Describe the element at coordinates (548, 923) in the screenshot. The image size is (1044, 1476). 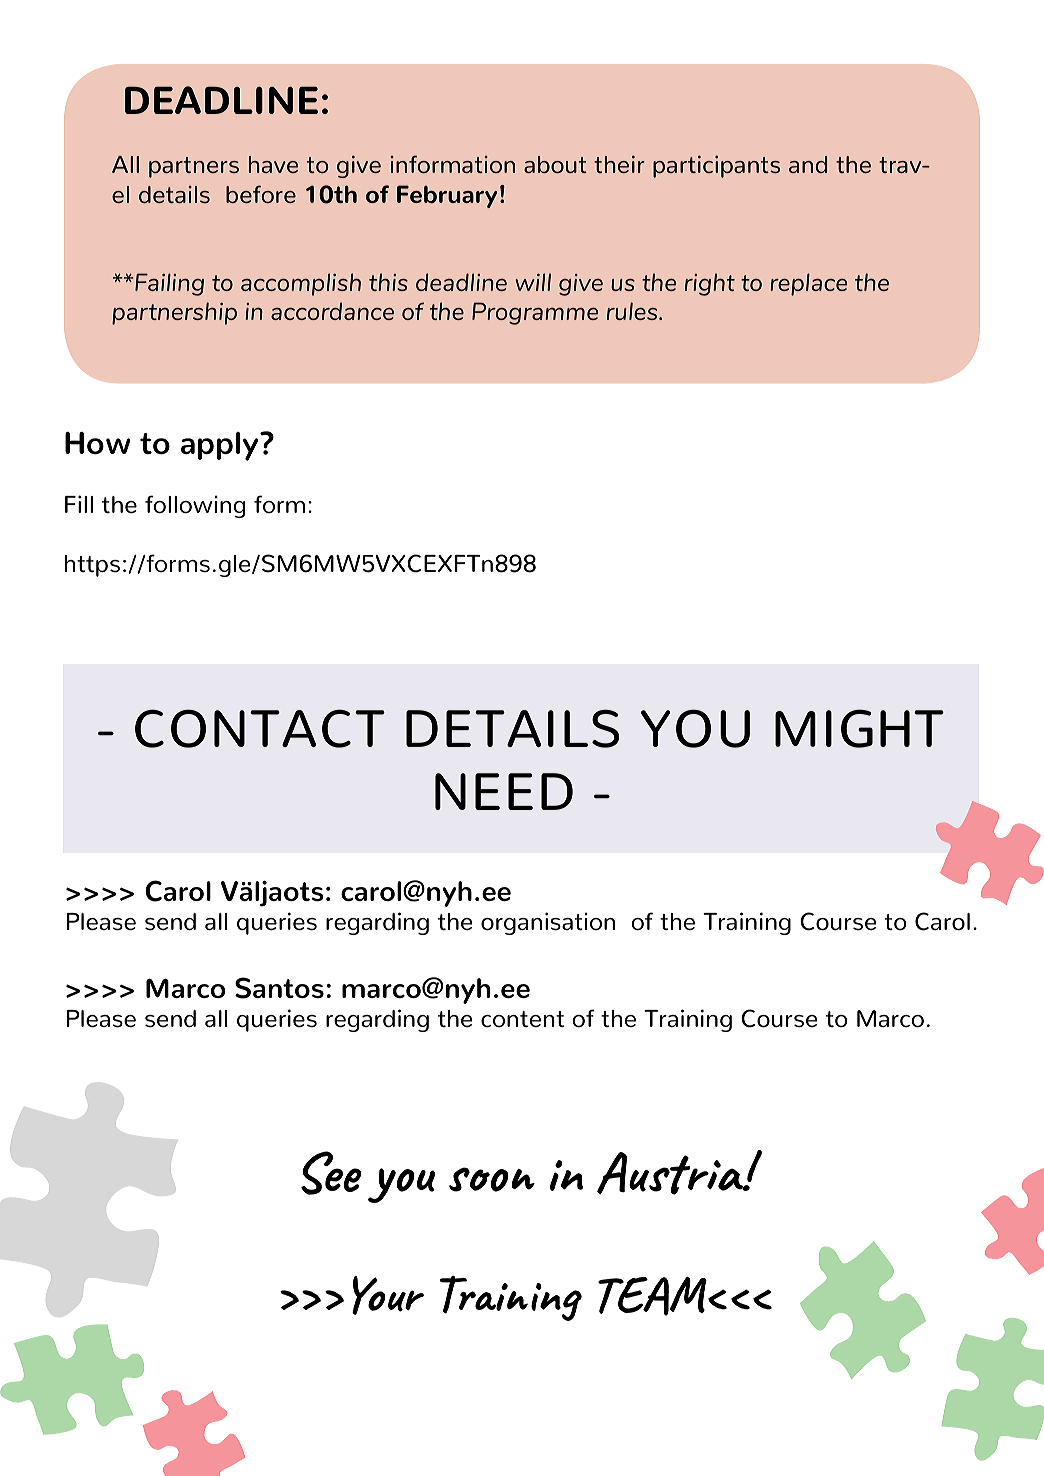
I see `organisation` at that location.
